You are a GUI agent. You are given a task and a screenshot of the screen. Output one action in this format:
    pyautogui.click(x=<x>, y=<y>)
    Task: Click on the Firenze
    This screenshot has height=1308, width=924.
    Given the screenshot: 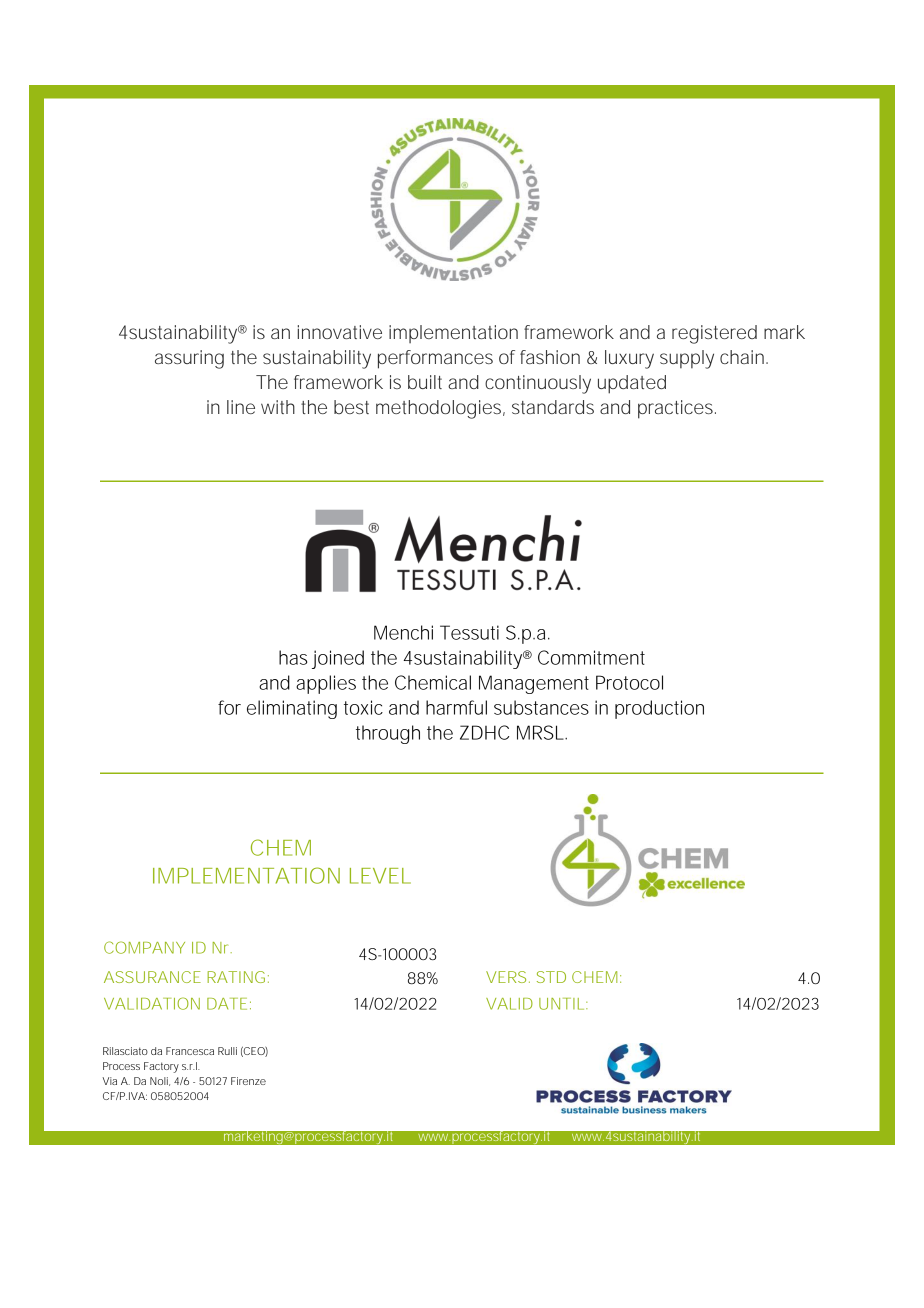 What is the action you would take?
    pyautogui.click(x=248, y=1081)
